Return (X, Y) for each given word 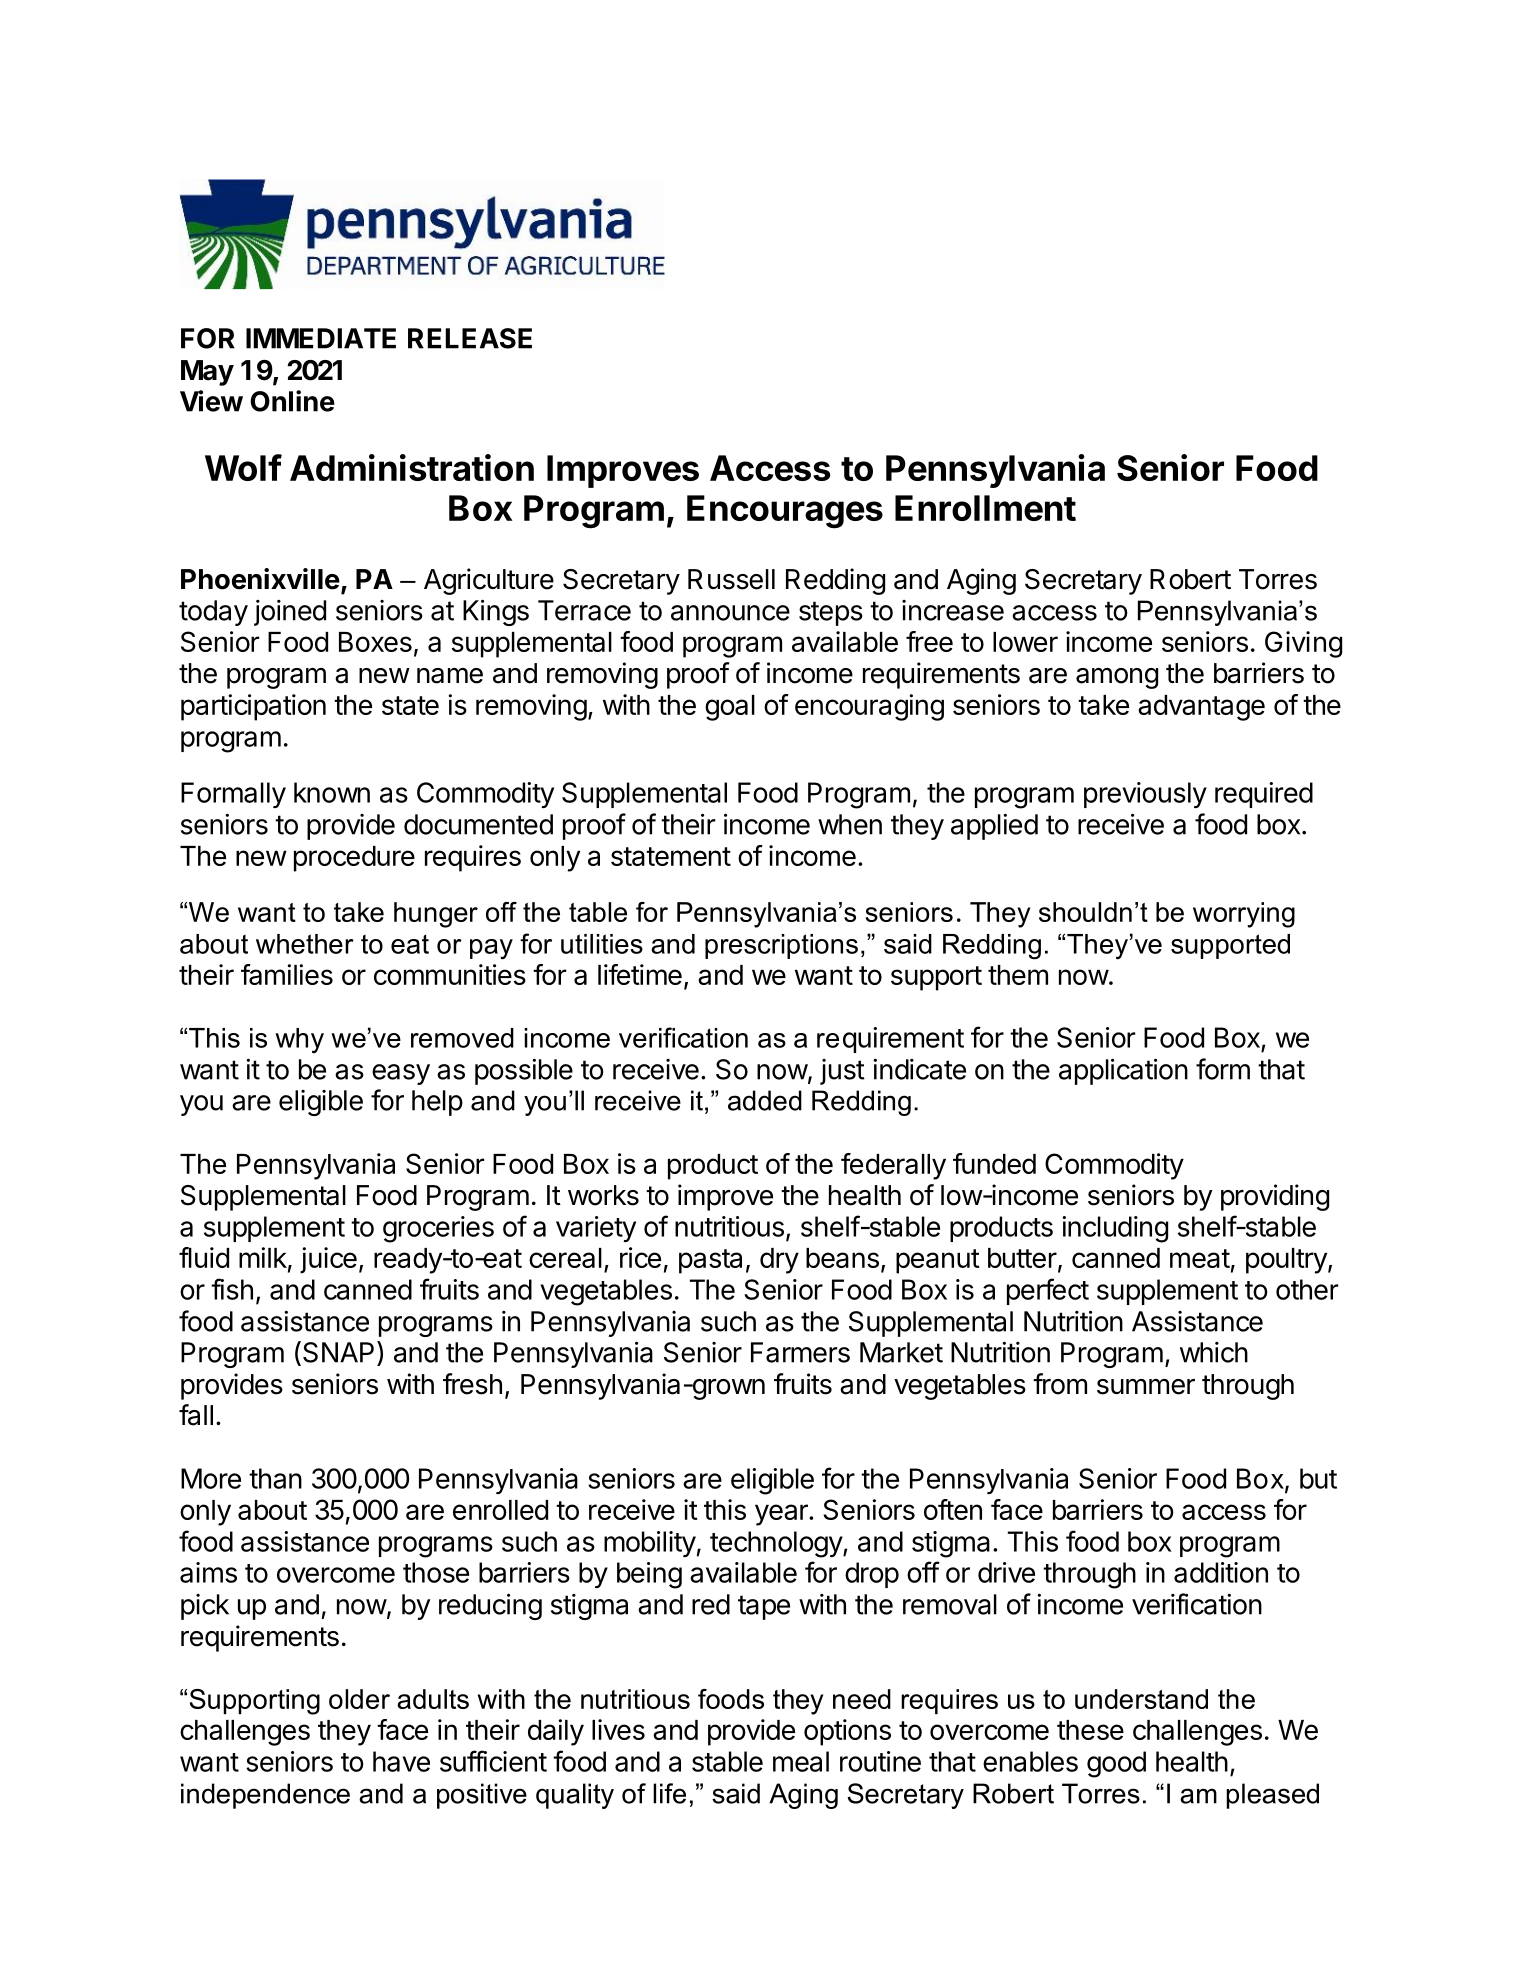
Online (292, 401)
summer (1146, 1387)
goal (730, 708)
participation (253, 707)
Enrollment (985, 508)
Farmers (800, 1352)
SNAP (338, 1352)
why (299, 1041)
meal (801, 1761)
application (1123, 1071)
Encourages (785, 512)
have (401, 1761)
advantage (1201, 708)
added (765, 1100)
